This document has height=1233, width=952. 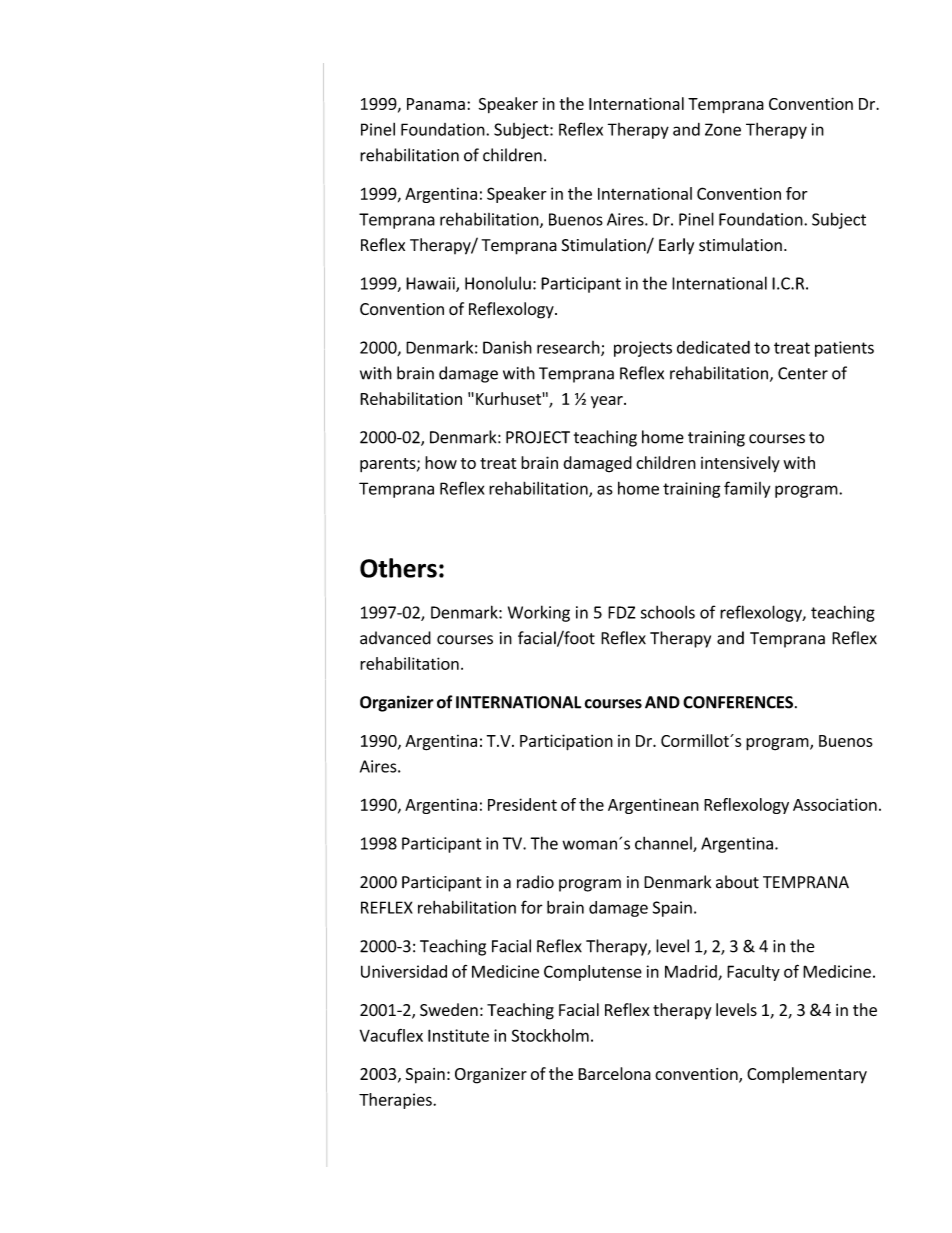 I want to click on Early, so click(x=676, y=246).
